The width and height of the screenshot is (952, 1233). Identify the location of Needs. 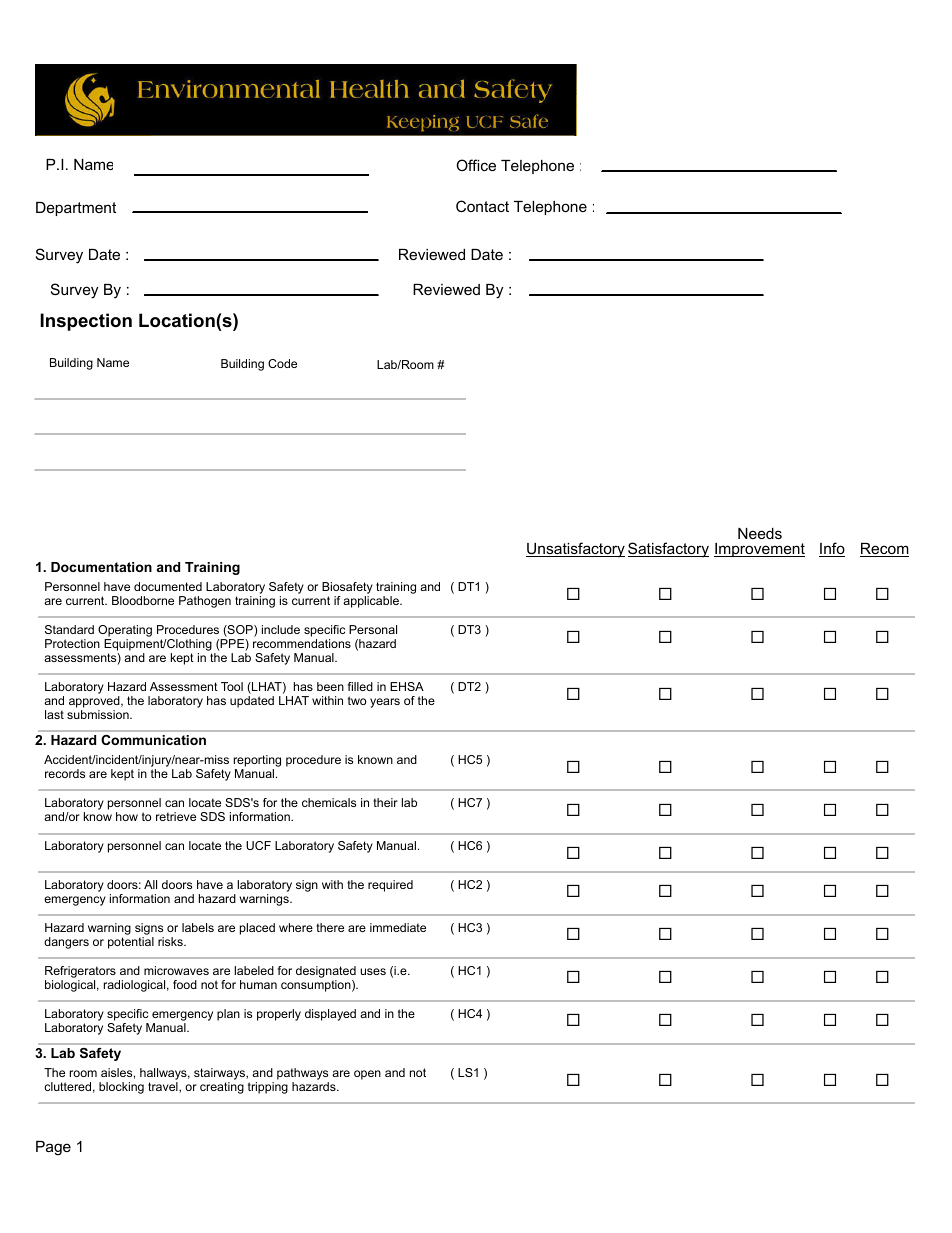
(760, 533).
